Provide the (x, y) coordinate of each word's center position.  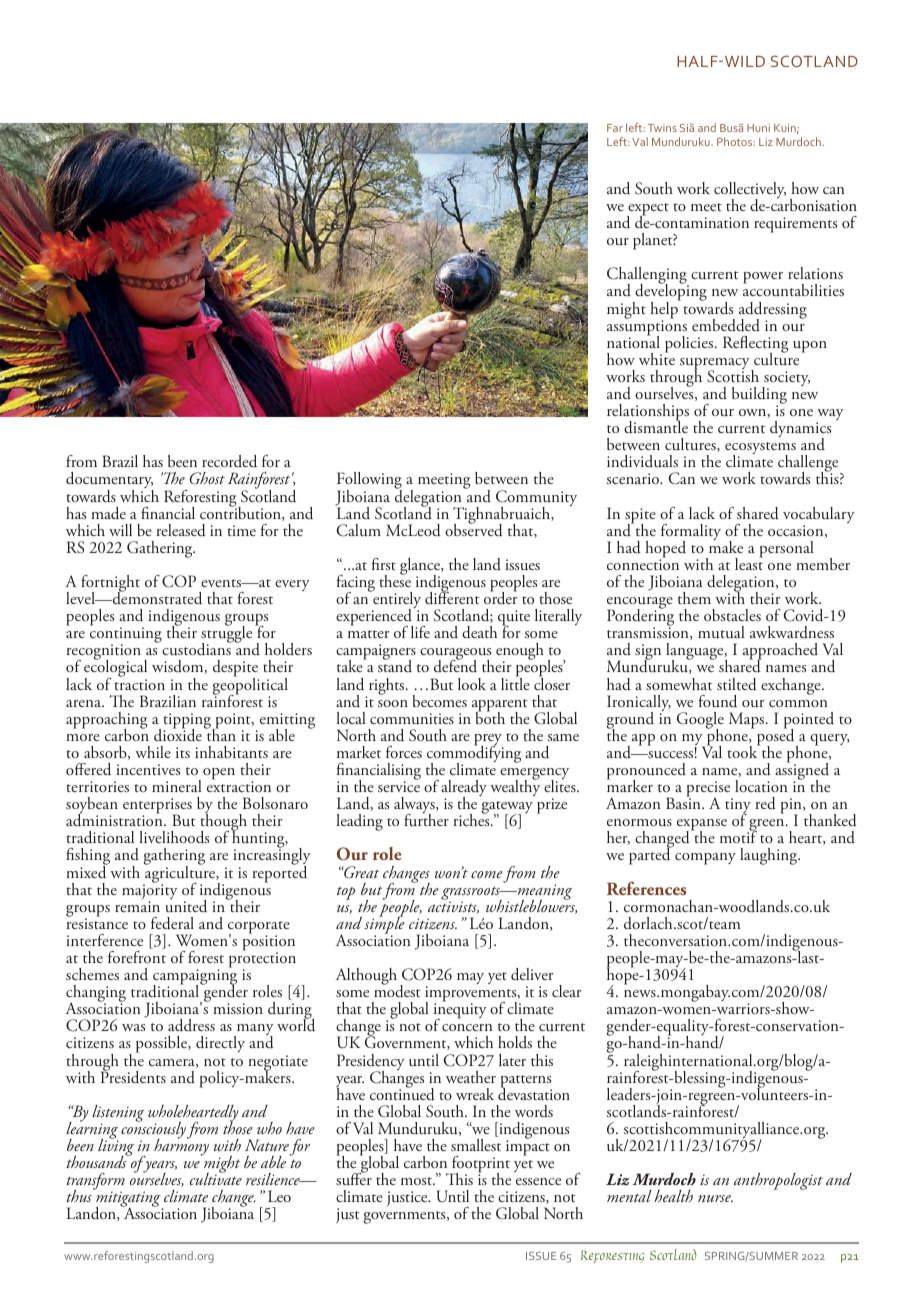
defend (455, 665)
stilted (737, 684)
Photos (736, 141)
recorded (229, 461)
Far (615, 128)
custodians (196, 648)
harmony (181, 1146)
